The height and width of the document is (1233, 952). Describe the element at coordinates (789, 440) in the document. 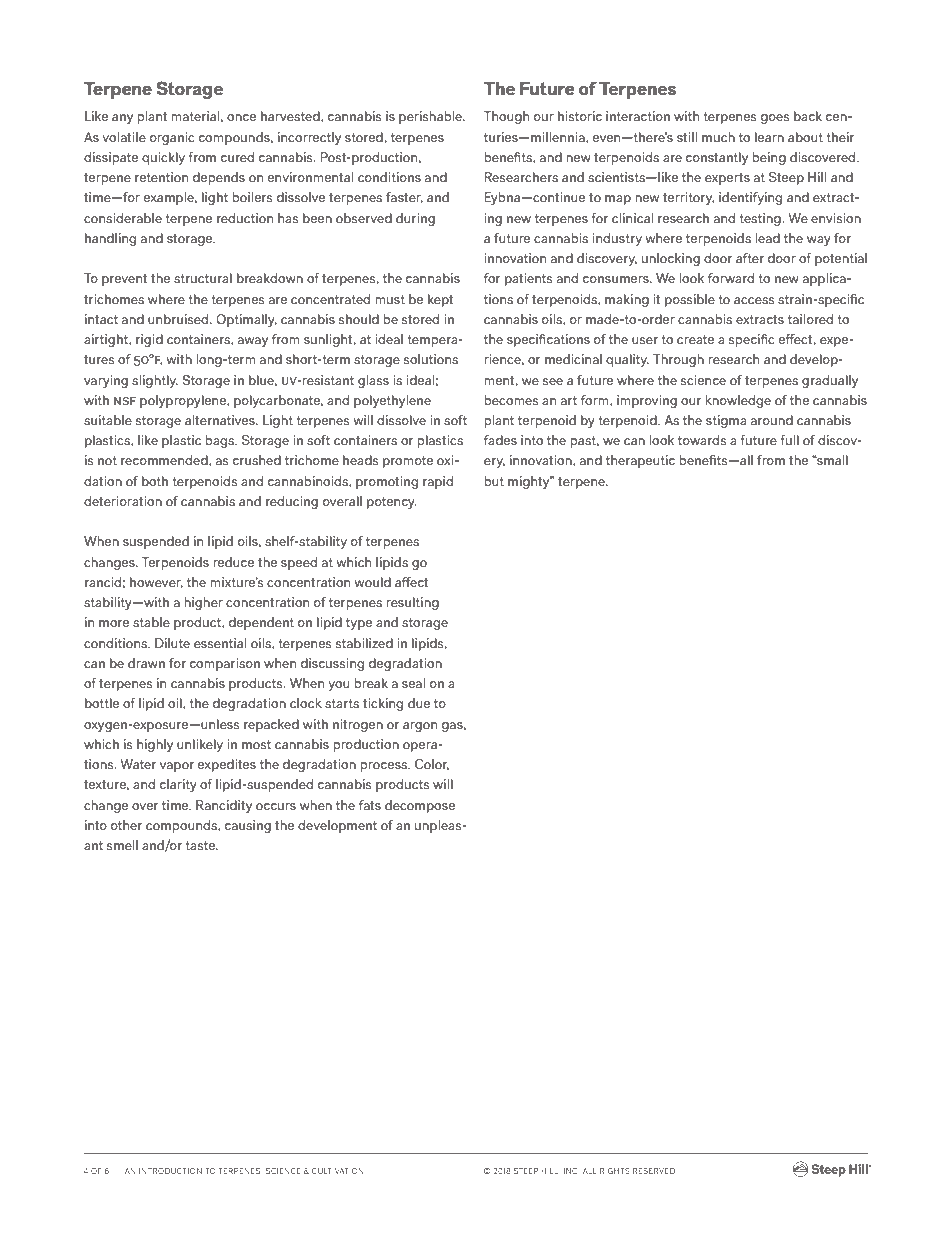

I see `full` at that location.
